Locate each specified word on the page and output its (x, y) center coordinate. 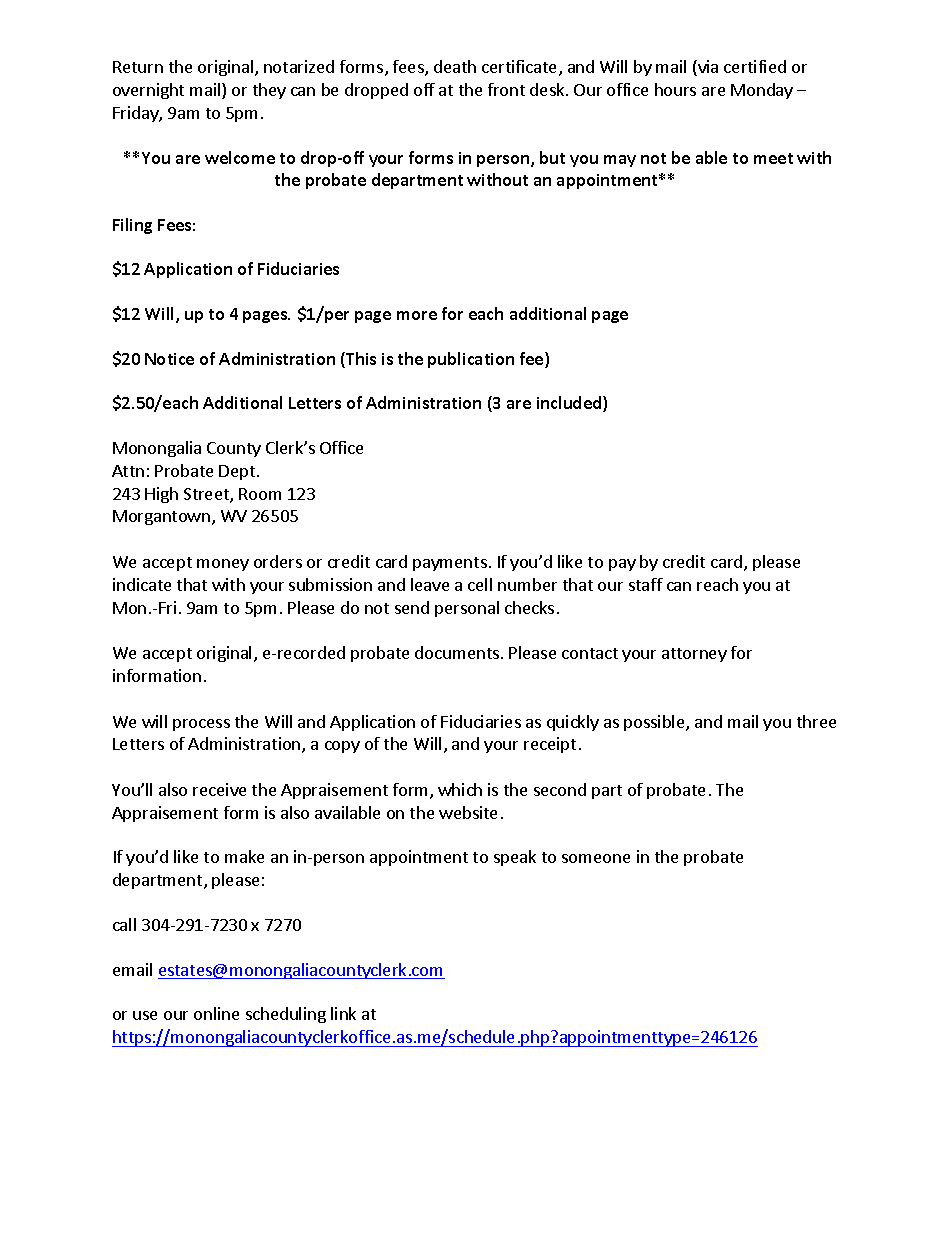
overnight (148, 91)
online (216, 1013)
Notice (169, 359)
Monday (762, 91)
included (570, 404)
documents (457, 652)
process (201, 725)
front (506, 89)
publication (471, 360)
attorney (694, 655)
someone (596, 858)
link (343, 1013)
